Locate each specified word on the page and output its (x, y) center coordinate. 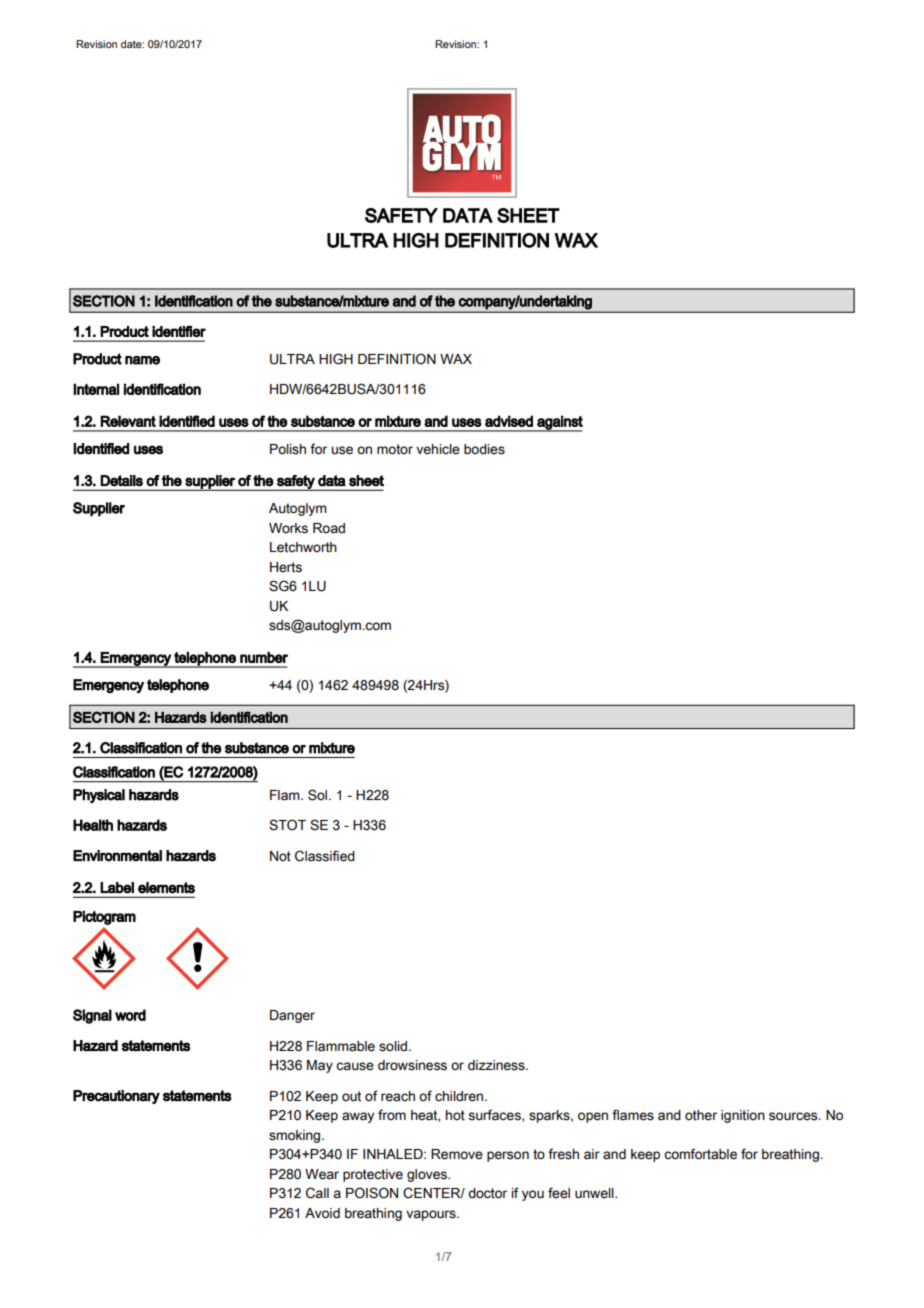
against (559, 423)
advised (509, 421)
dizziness (497, 1065)
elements (166, 888)
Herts (286, 567)
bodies (484, 449)
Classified (325, 856)
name (142, 360)
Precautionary (116, 1097)
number (264, 657)
